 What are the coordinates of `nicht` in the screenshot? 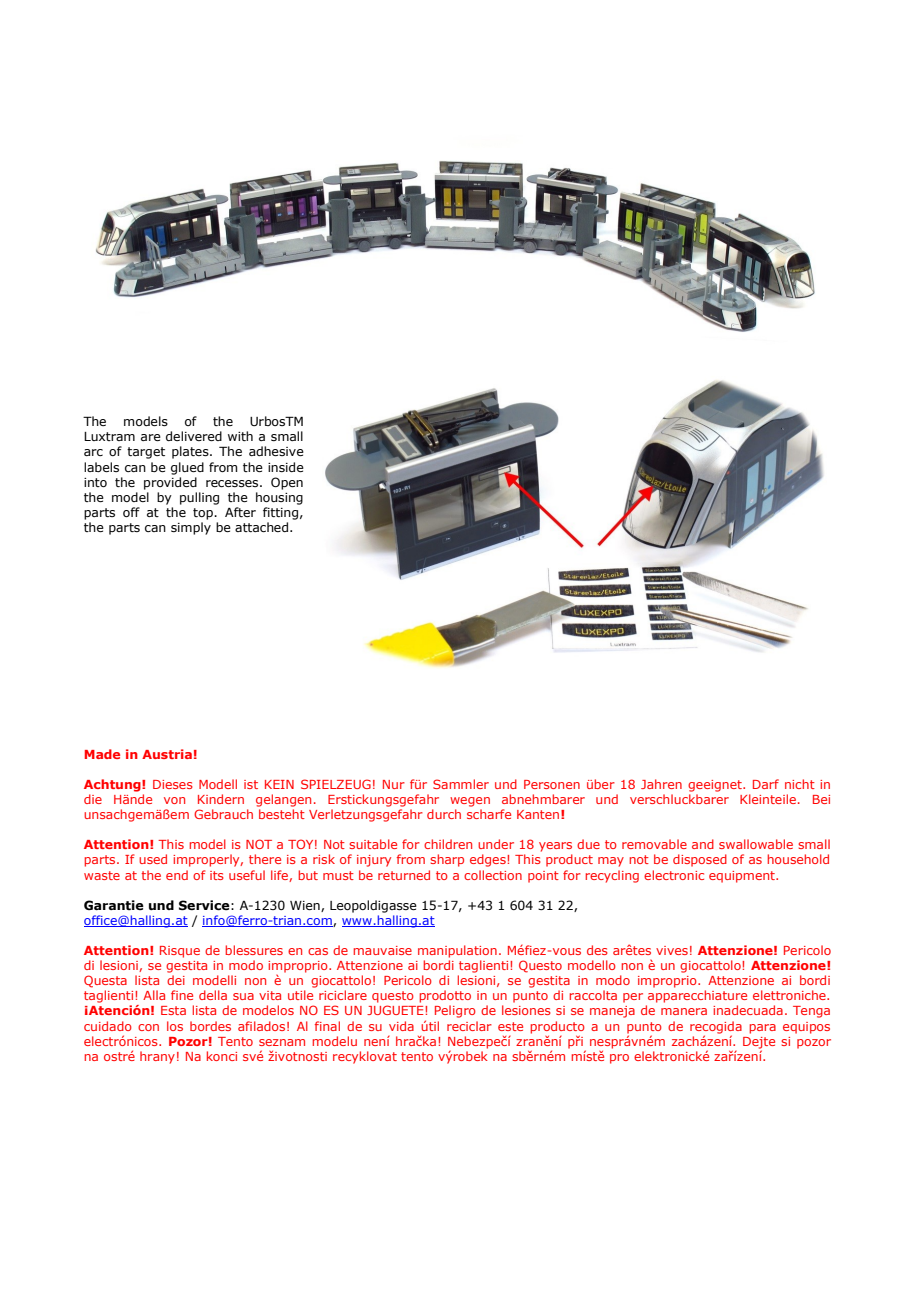 It's located at (800, 784).
